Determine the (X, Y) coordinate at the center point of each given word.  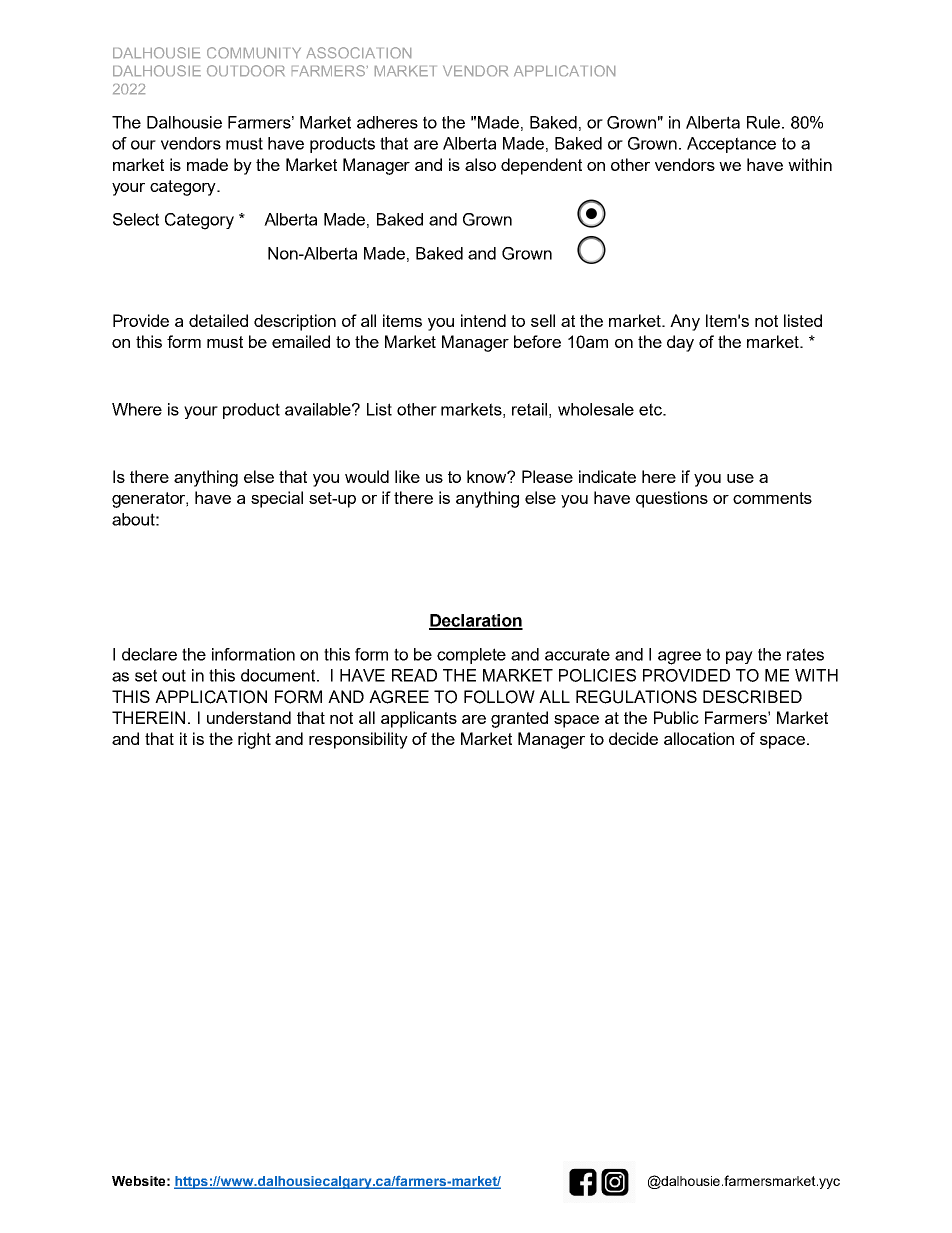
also (480, 164)
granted (519, 719)
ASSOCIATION (359, 52)
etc (651, 409)
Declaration (476, 621)
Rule (763, 122)
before (537, 341)
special (277, 499)
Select (136, 219)
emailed (301, 341)
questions (672, 499)
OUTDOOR (246, 70)
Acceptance (731, 145)
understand (249, 717)
